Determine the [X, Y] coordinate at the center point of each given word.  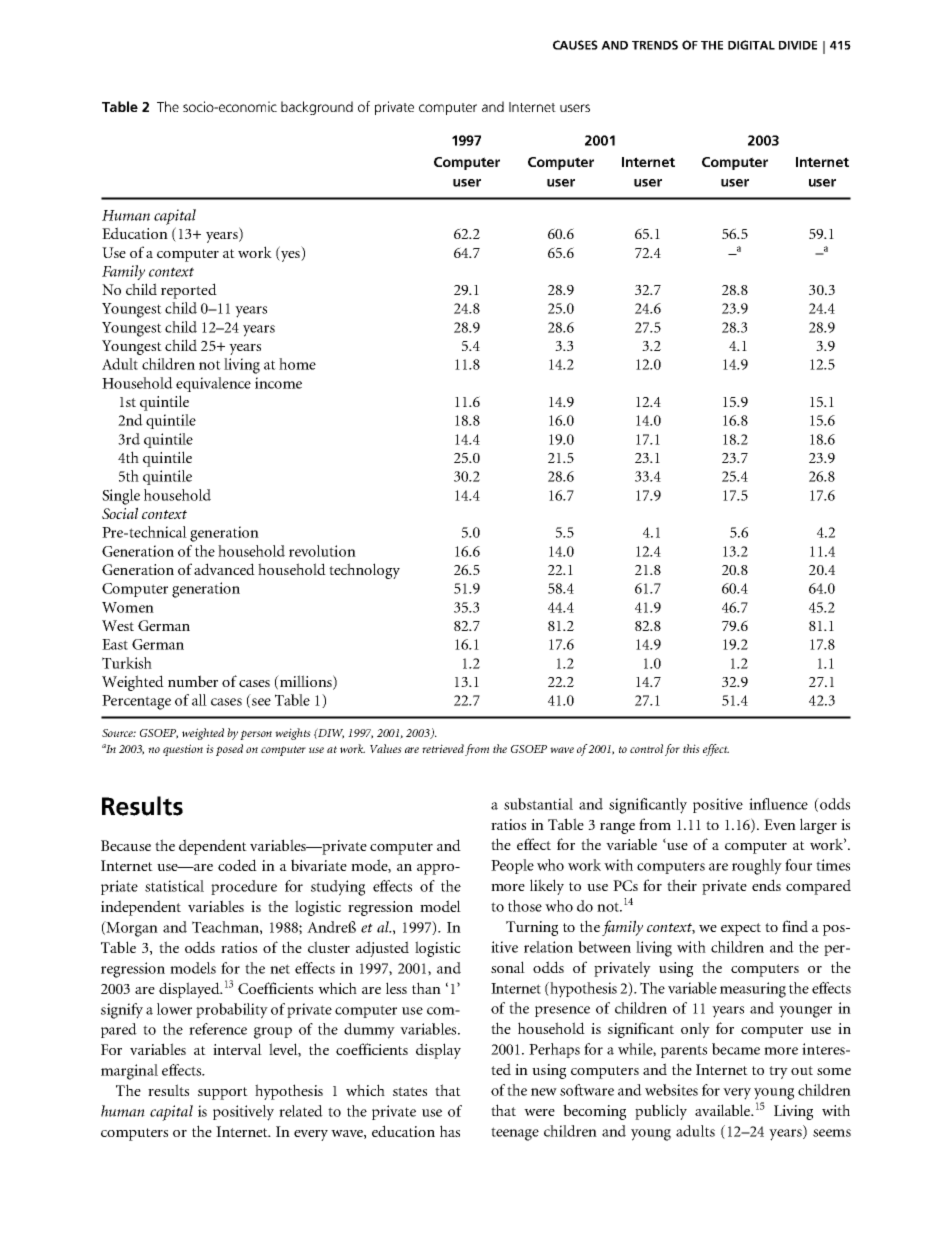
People [512, 866]
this [691, 748]
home [297, 364]
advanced [224, 569]
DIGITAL [751, 45]
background [317, 108]
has [450, 1131]
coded [237, 865]
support [223, 1093]
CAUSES [575, 45]
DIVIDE [798, 45]
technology [364, 571]
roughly [757, 867]
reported [189, 291]
